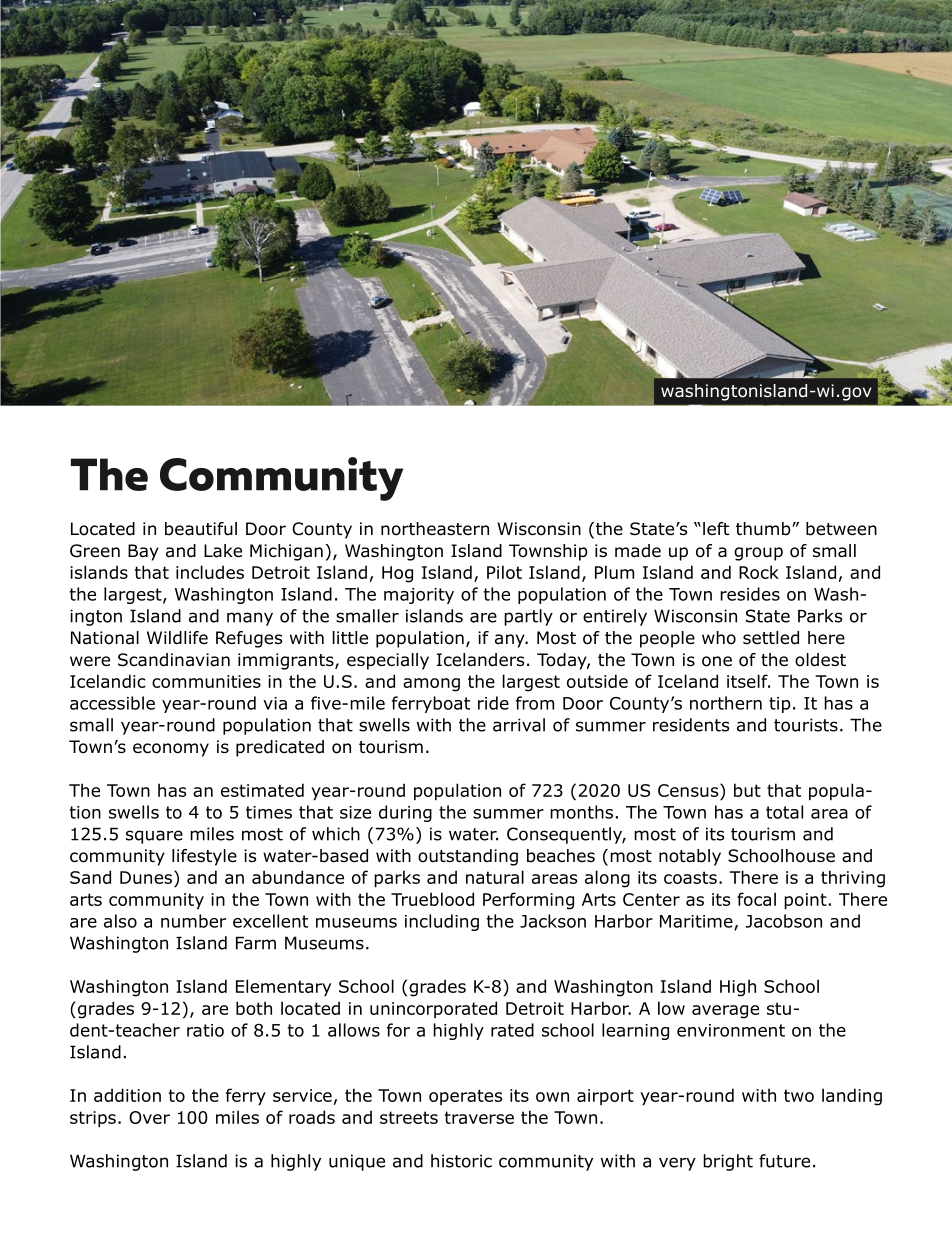  Describe the element at coordinates (784, 921) in the screenshot. I see `Jacobson` at that location.
